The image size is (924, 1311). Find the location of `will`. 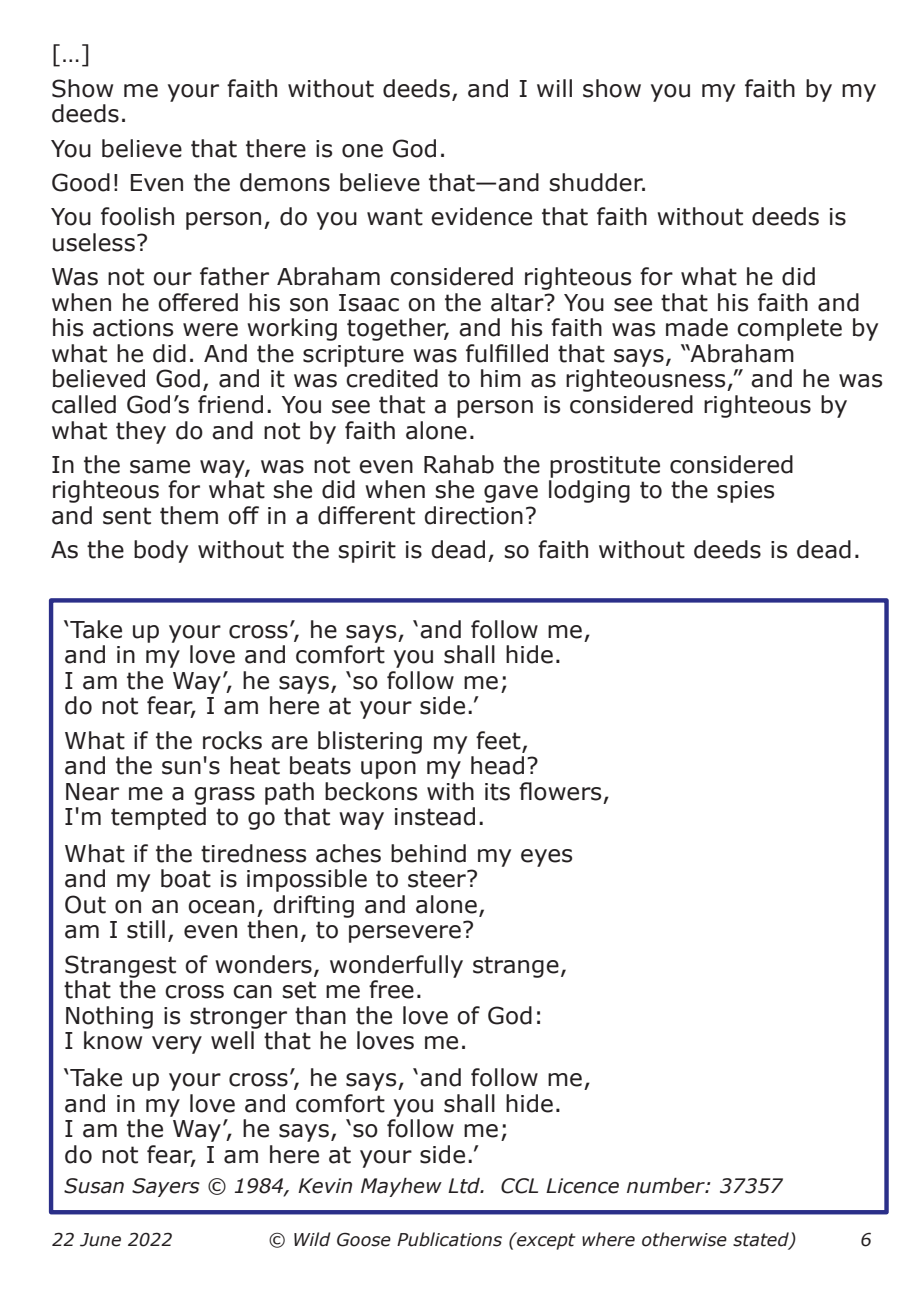

will is located at coordinates (554, 88).
